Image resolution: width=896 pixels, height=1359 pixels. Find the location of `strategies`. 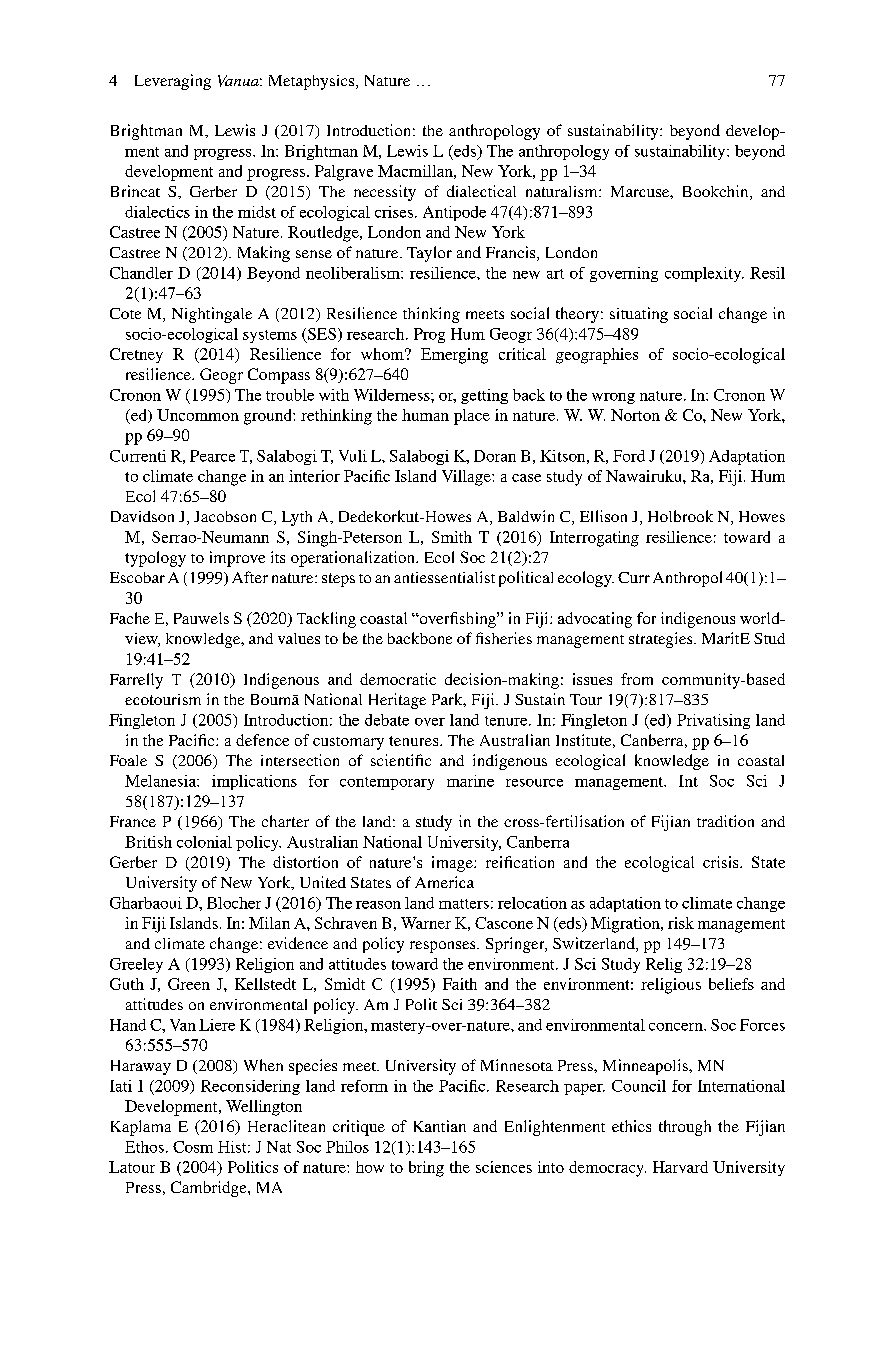

strategies is located at coordinates (662, 640).
